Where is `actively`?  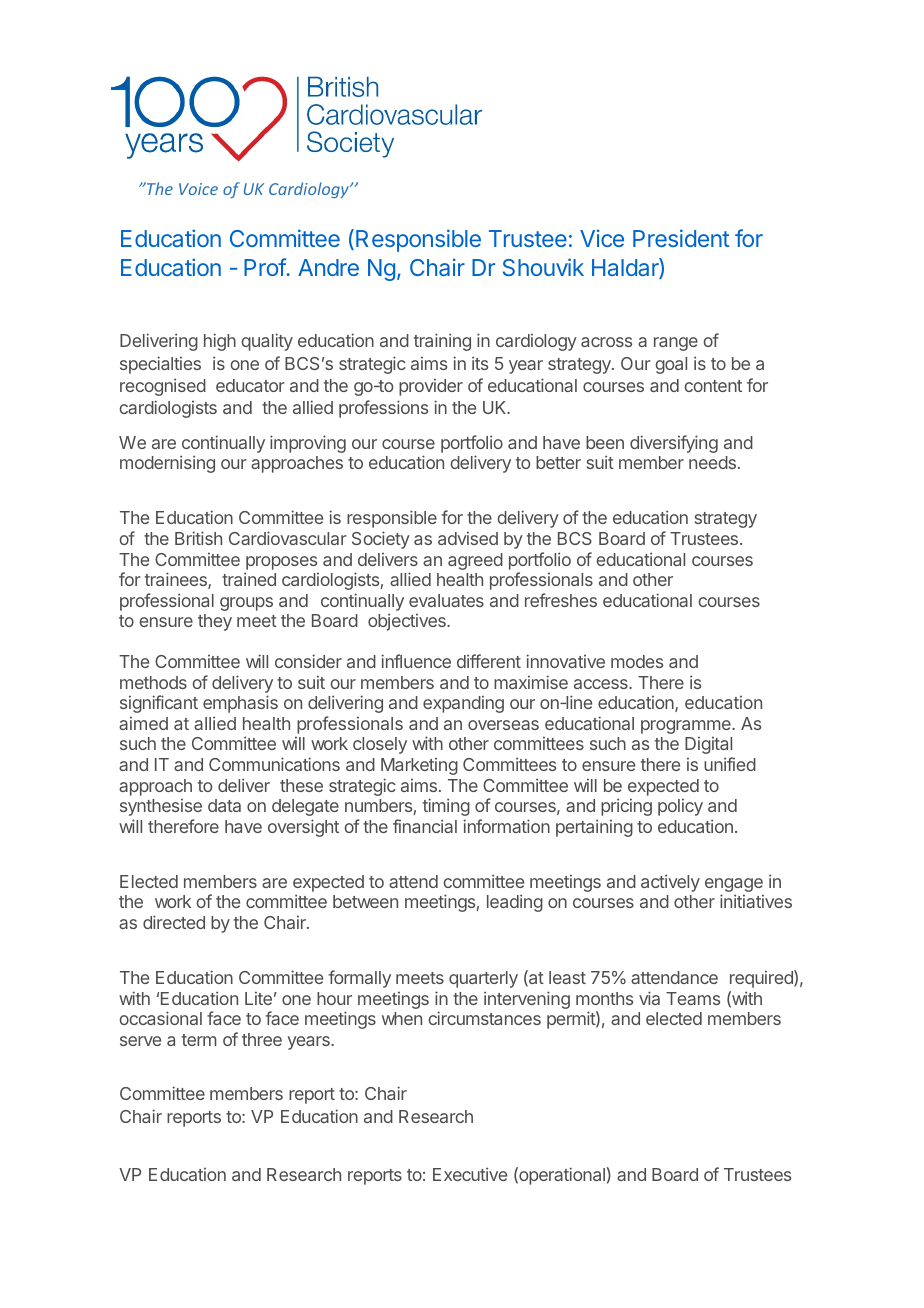
actively is located at coordinates (670, 883).
